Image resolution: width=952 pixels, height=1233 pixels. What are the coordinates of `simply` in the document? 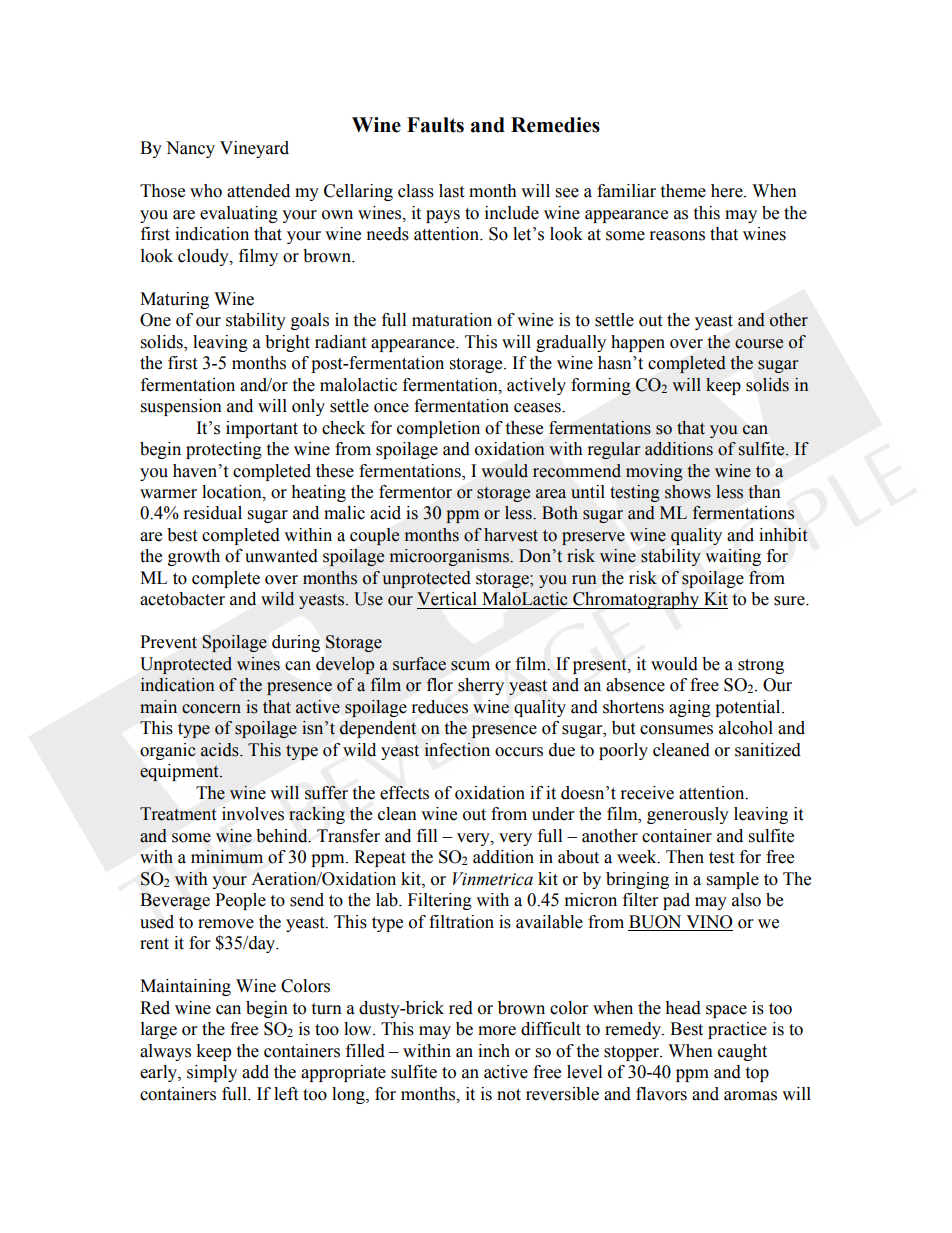 It's located at (212, 1073).
